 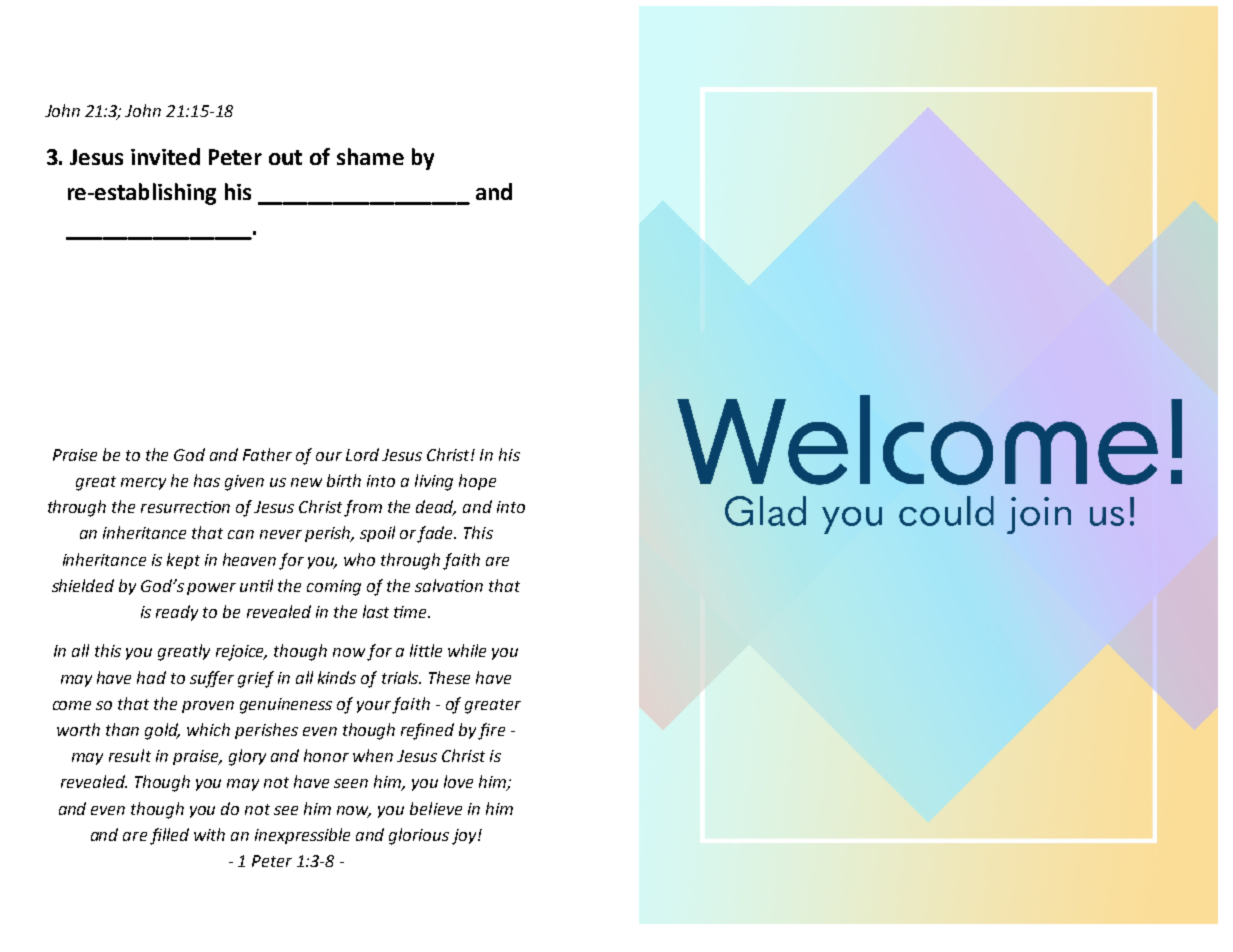 I want to click on Father, so click(x=267, y=454).
